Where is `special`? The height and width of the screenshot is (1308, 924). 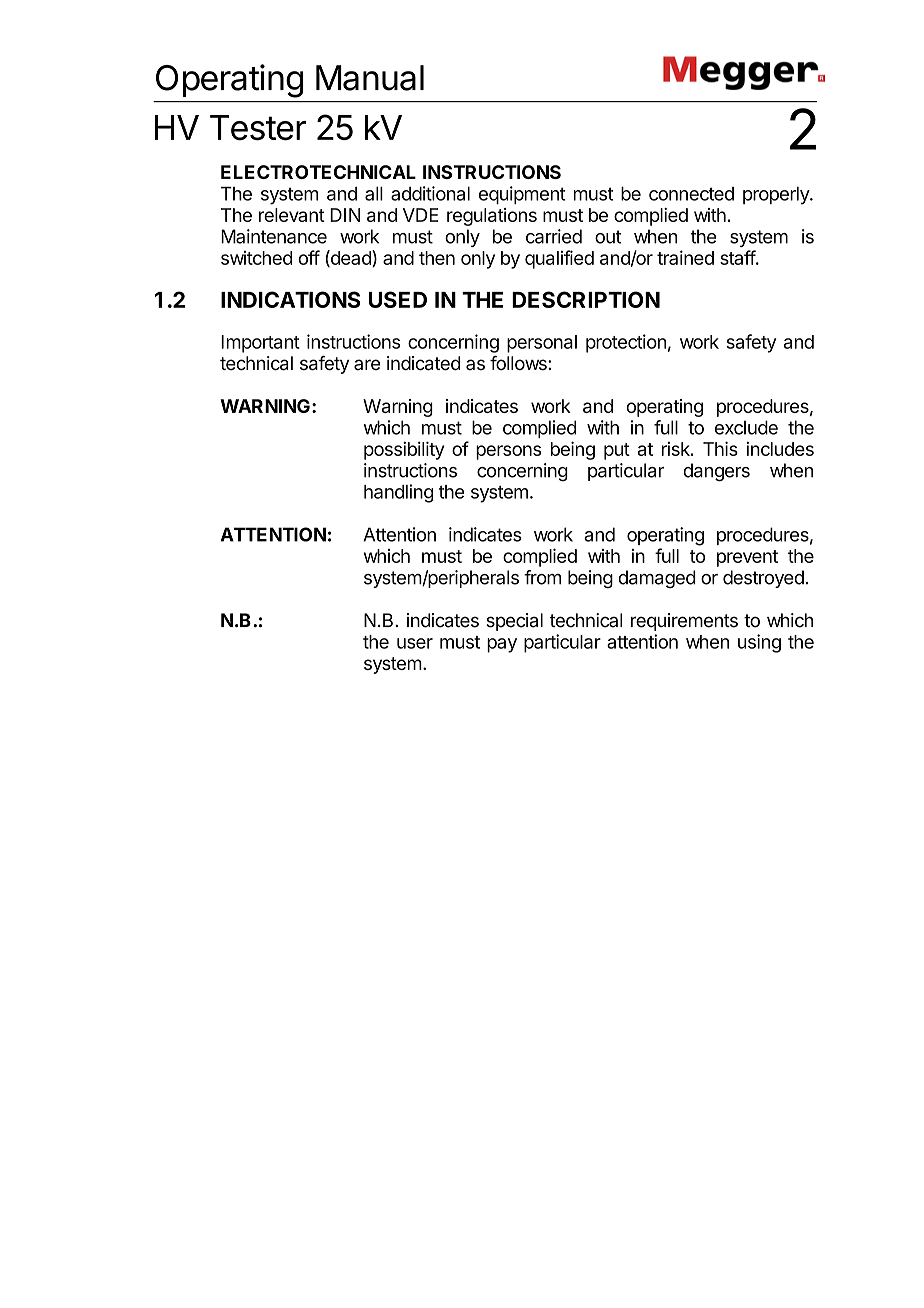 special is located at coordinates (515, 622).
